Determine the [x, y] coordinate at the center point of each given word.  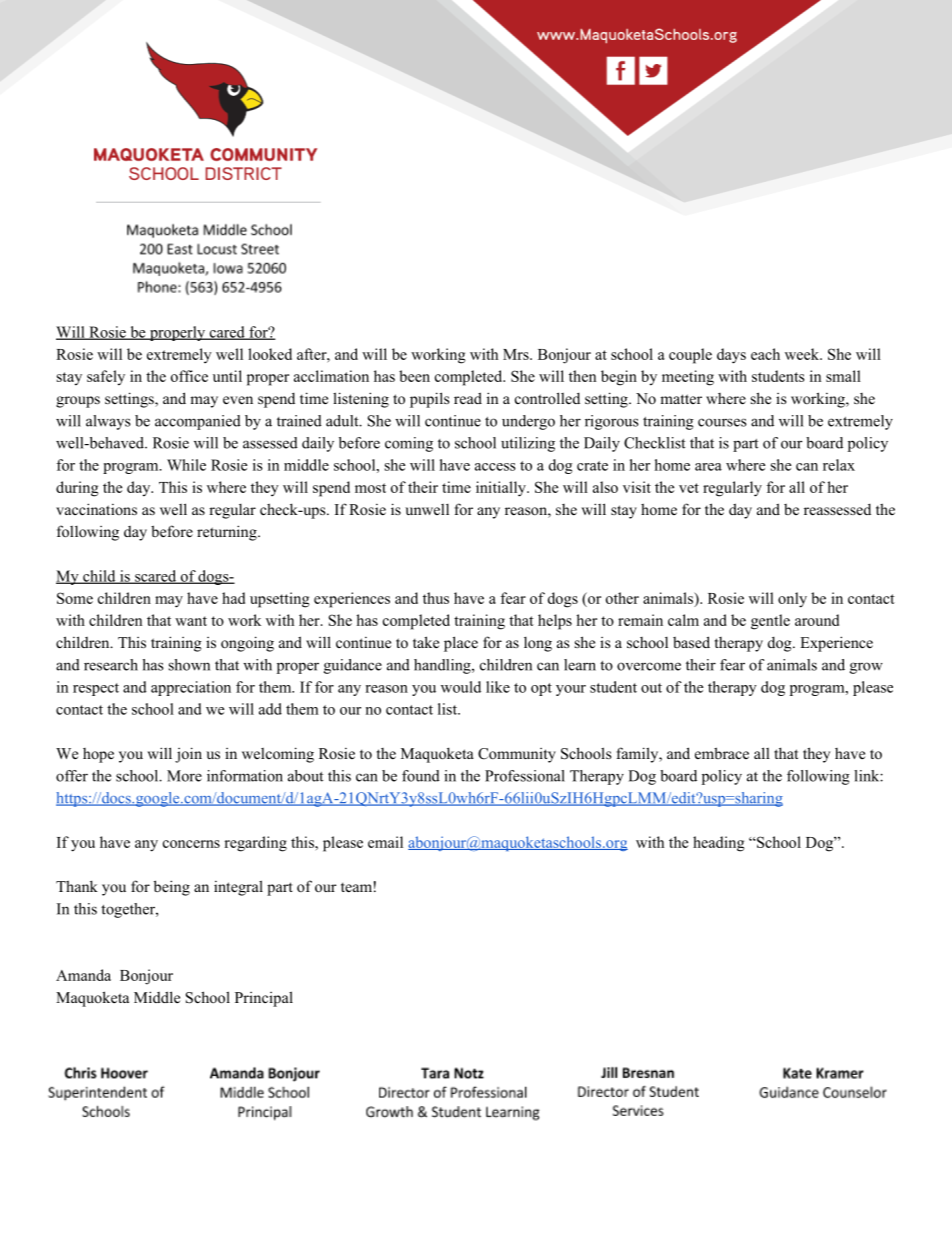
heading [719, 844]
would [461, 687]
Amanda [83, 975]
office [189, 376]
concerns [191, 844]
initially [502, 489]
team [356, 887]
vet [689, 488]
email [385, 842]
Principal [264, 999]
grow [866, 668]
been [414, 376]
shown [189, 665]
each [765, 354]
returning [228, 533]
